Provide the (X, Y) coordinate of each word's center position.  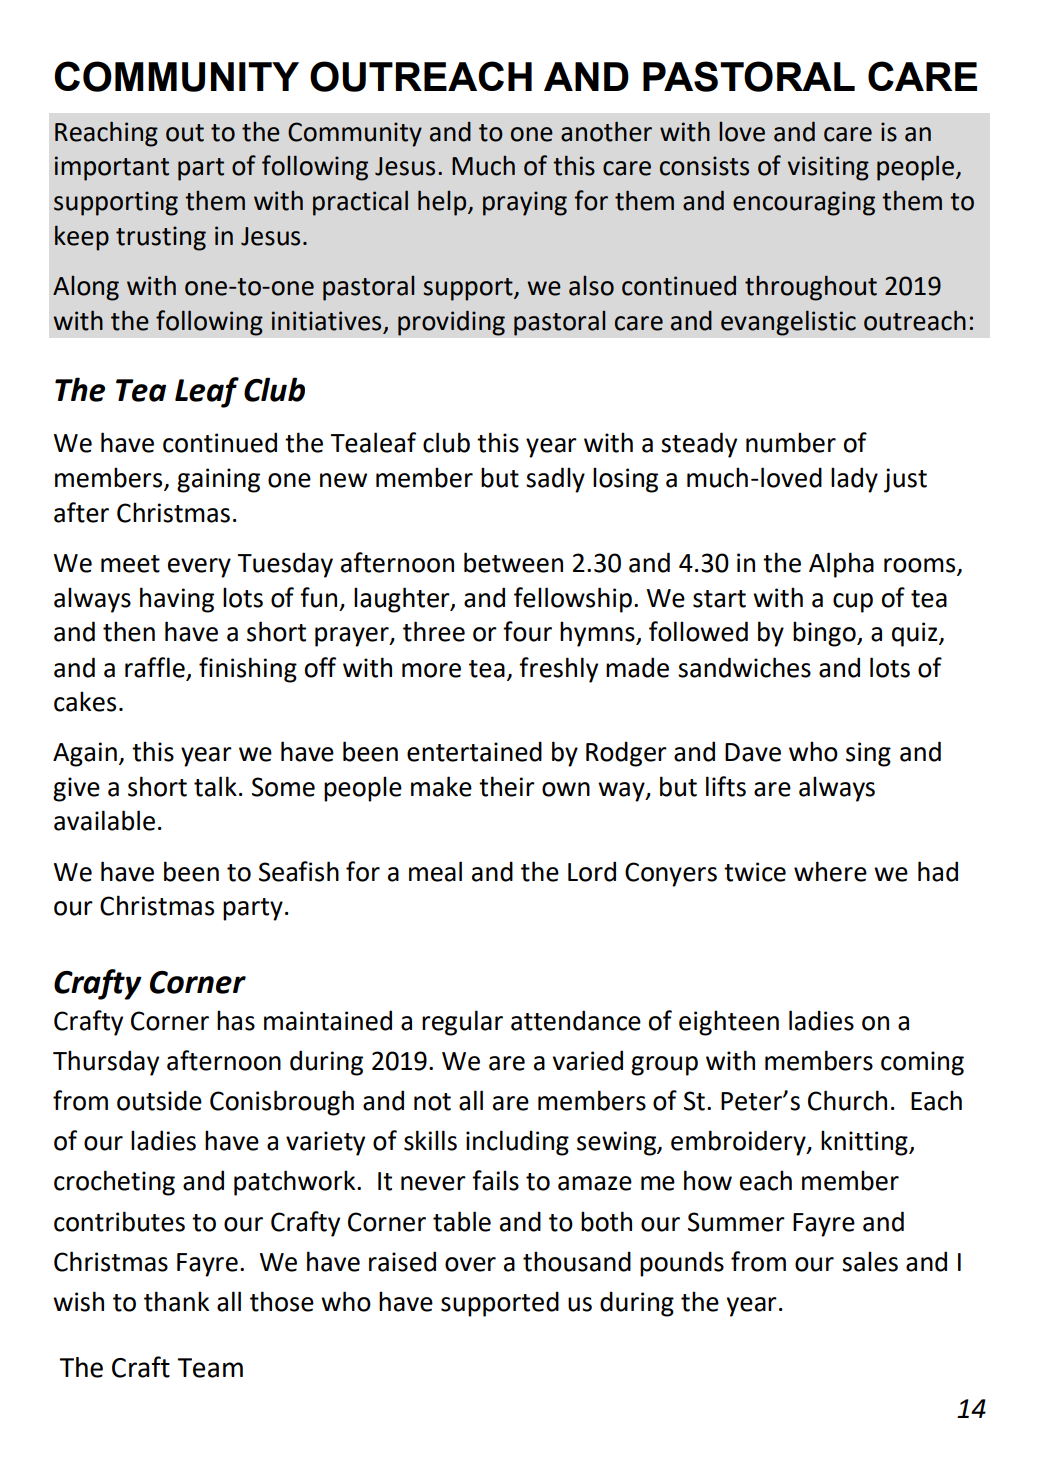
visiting (828, 168)
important (112, 168)
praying (525, 203)
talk (215, 786)
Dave (753, 752)
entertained (474, 751)
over (470, 1264)
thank (176, 1301)
